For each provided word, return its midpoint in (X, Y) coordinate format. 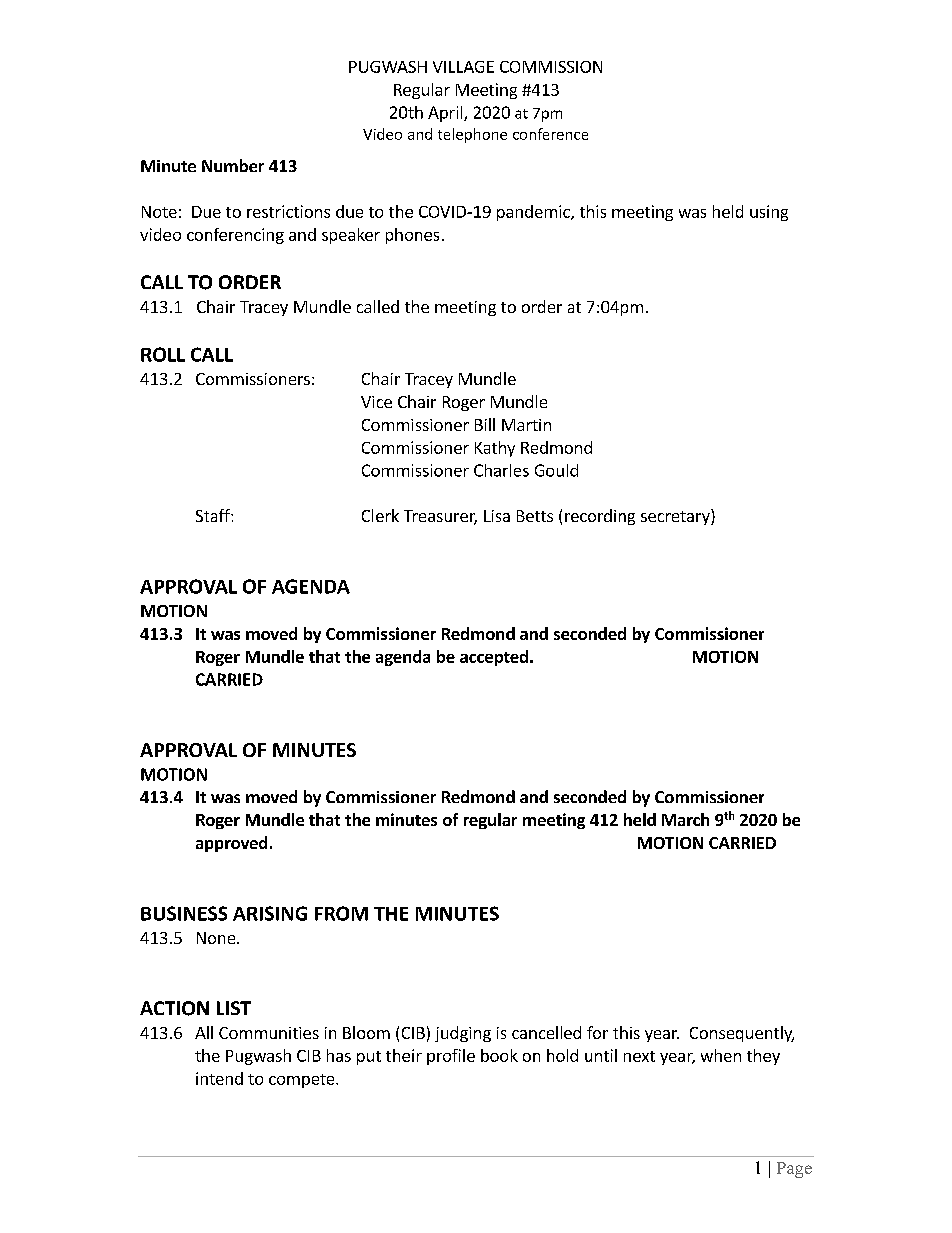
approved (231, 844)
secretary (676, 517)
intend (219, 1078)
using (769, 213)
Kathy (495, 449)
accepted (494, 658)
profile (451, 1057)
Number (233, 165)
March (685, 819)
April (446, 114)
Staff (214, 515)
